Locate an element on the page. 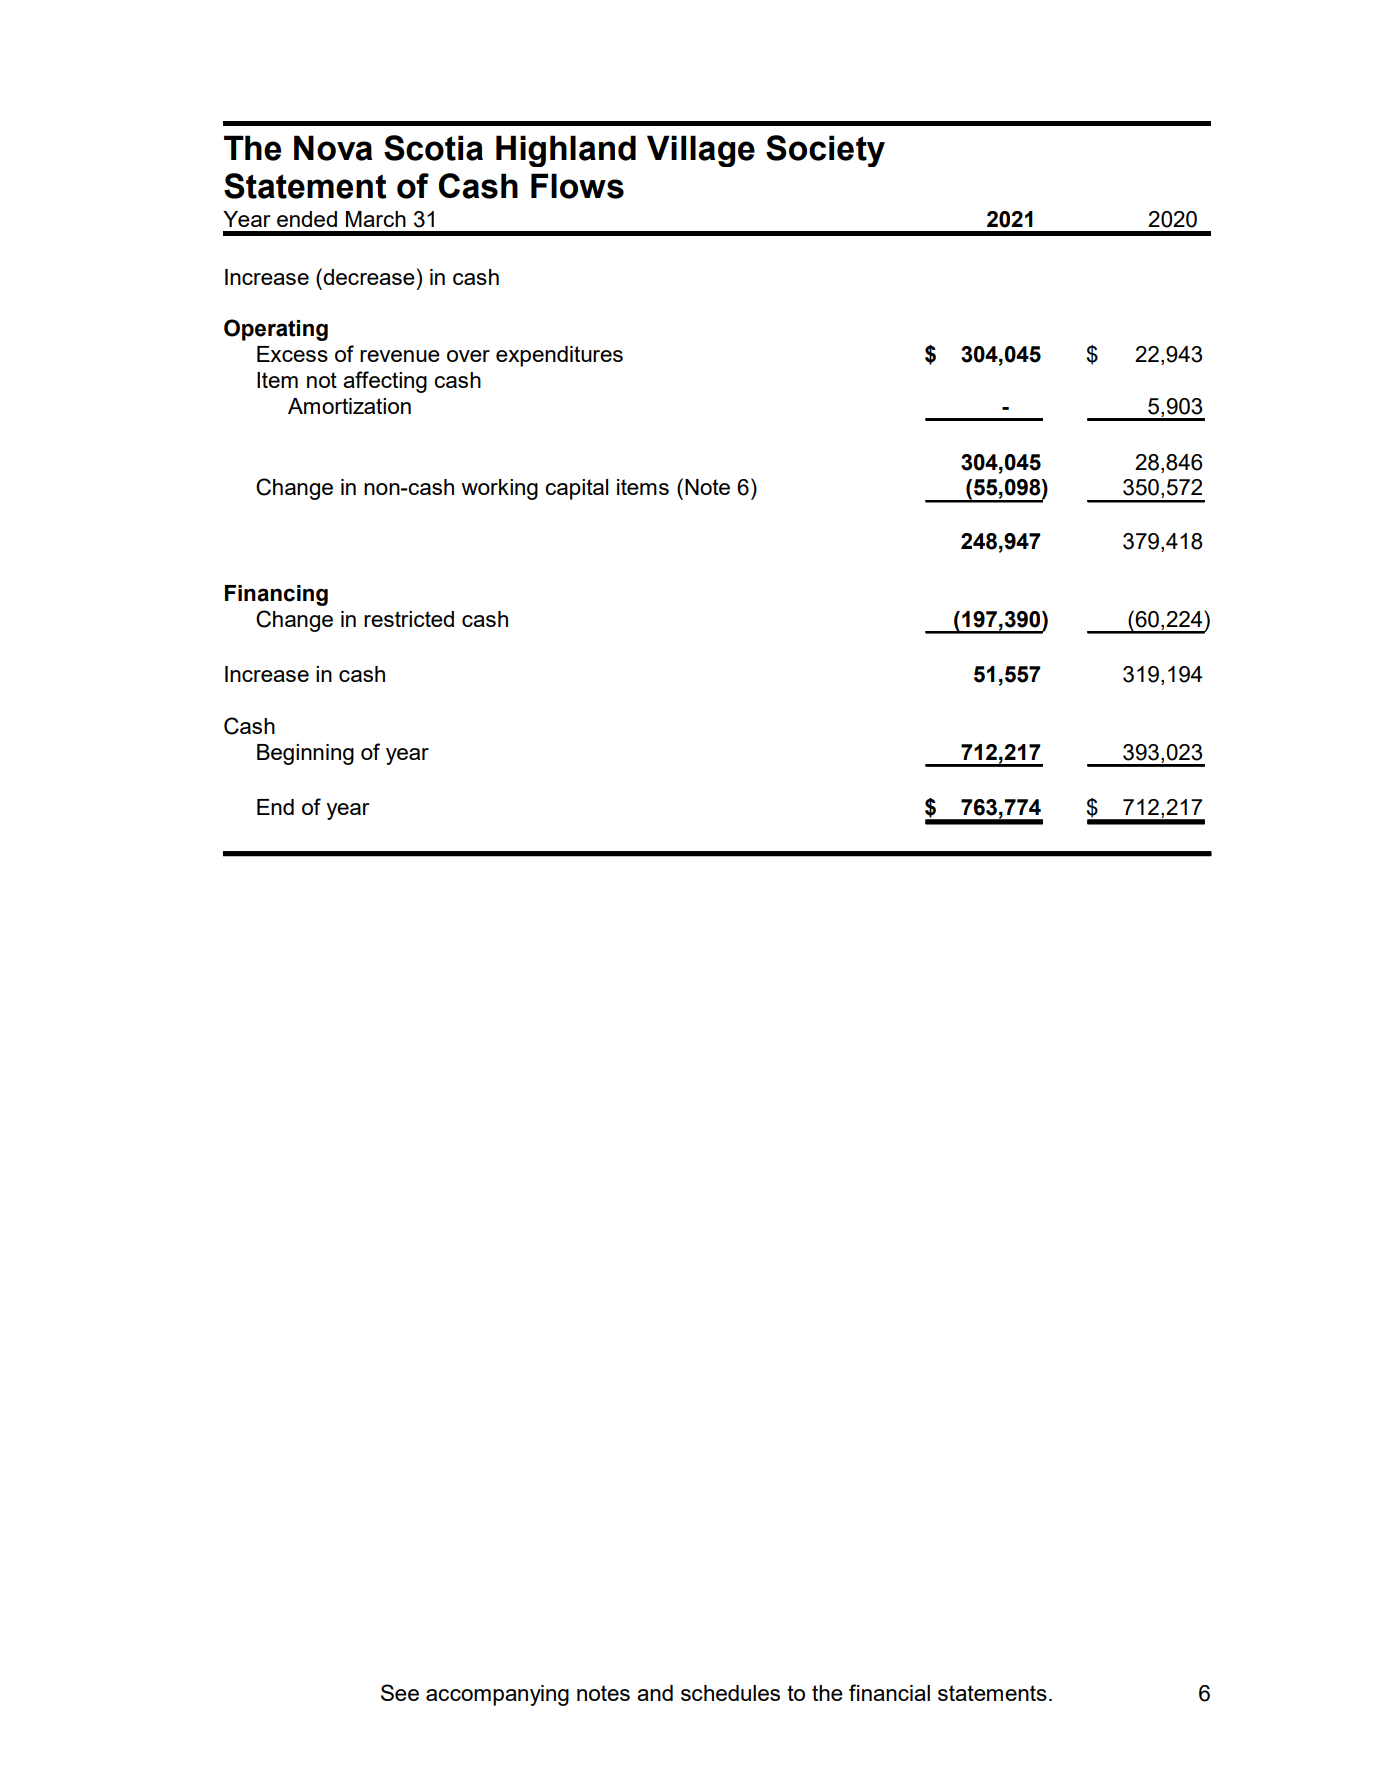  working is located at coordinates (499, 489).
